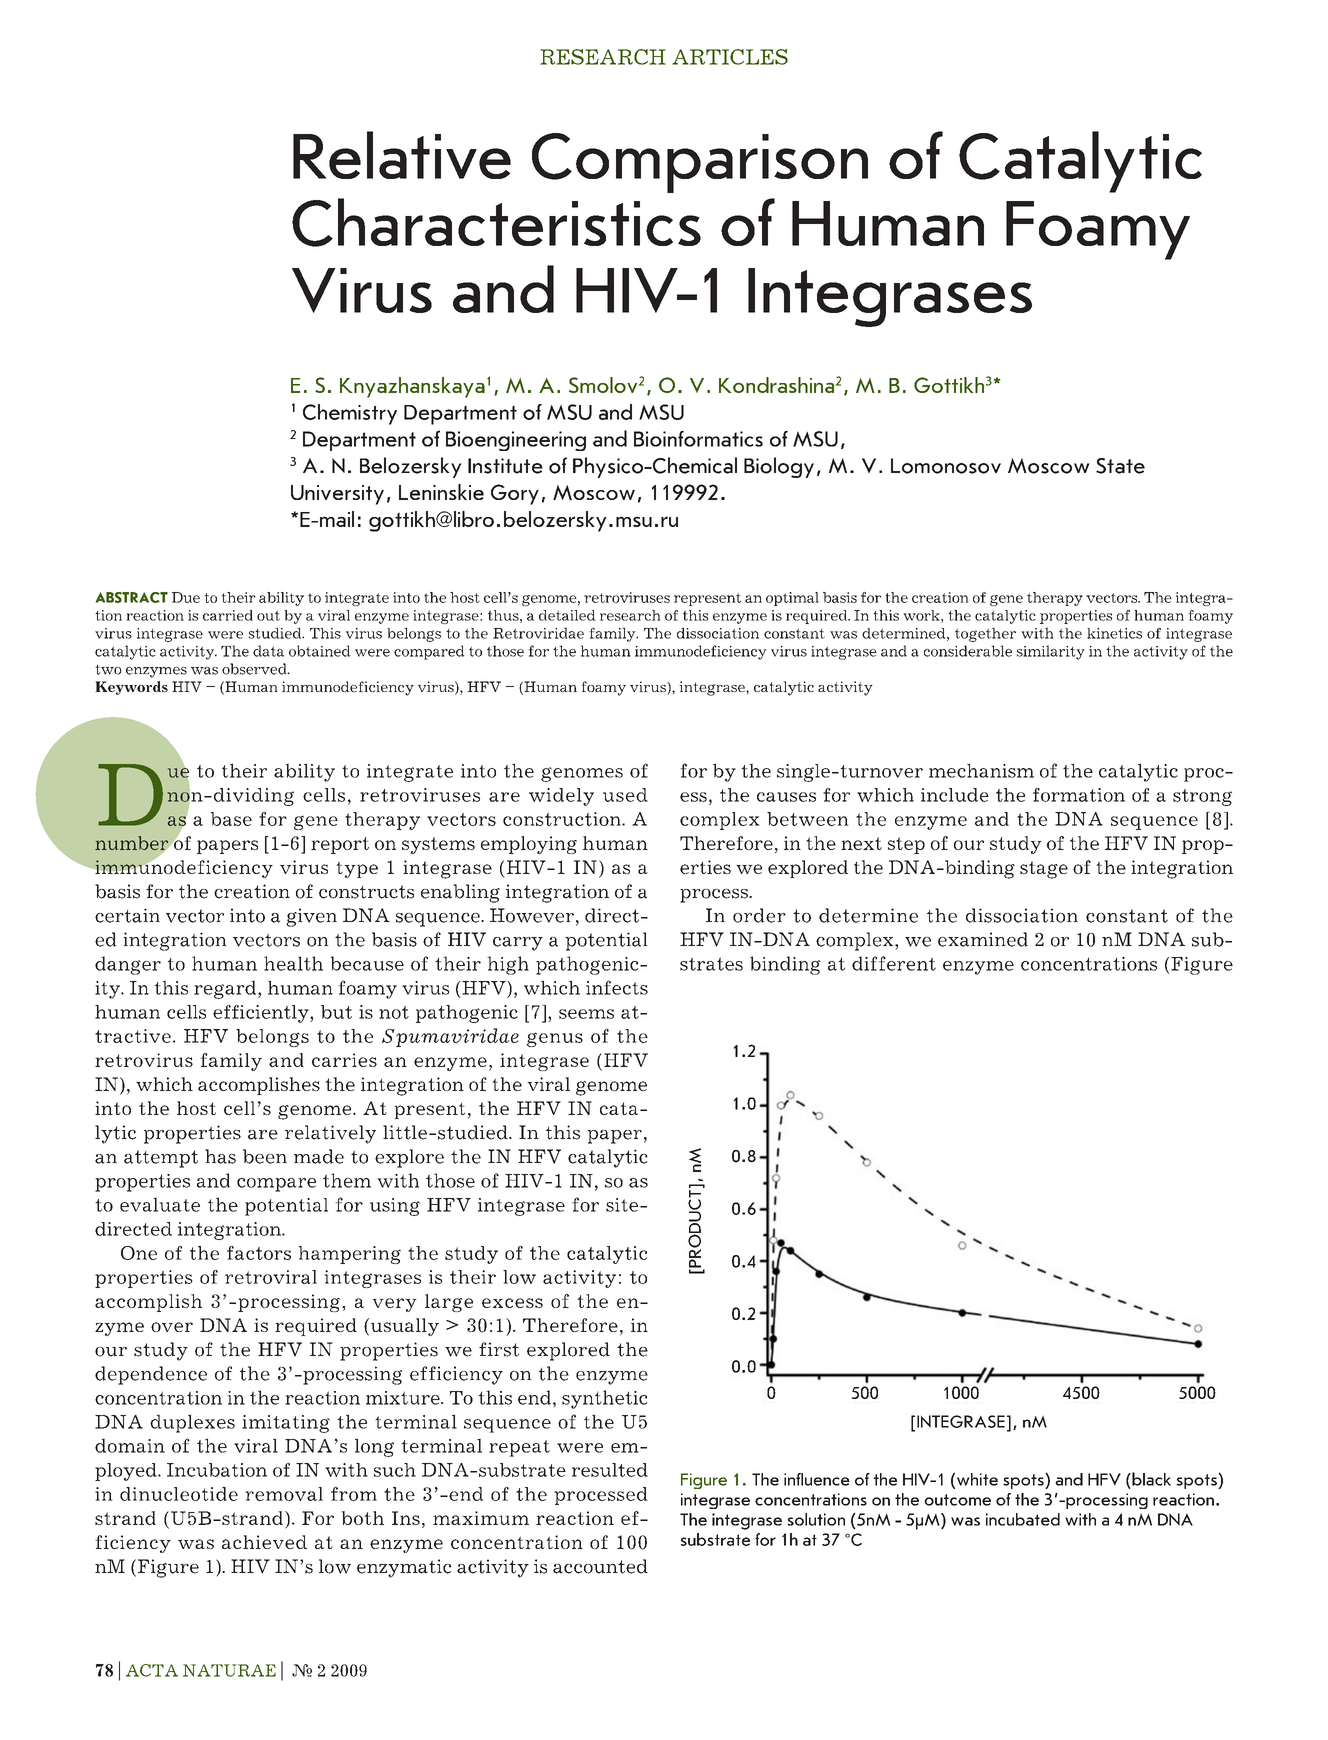  Describe the element at coordinates (1044, 870) in the page. I see `stage` at that location.
